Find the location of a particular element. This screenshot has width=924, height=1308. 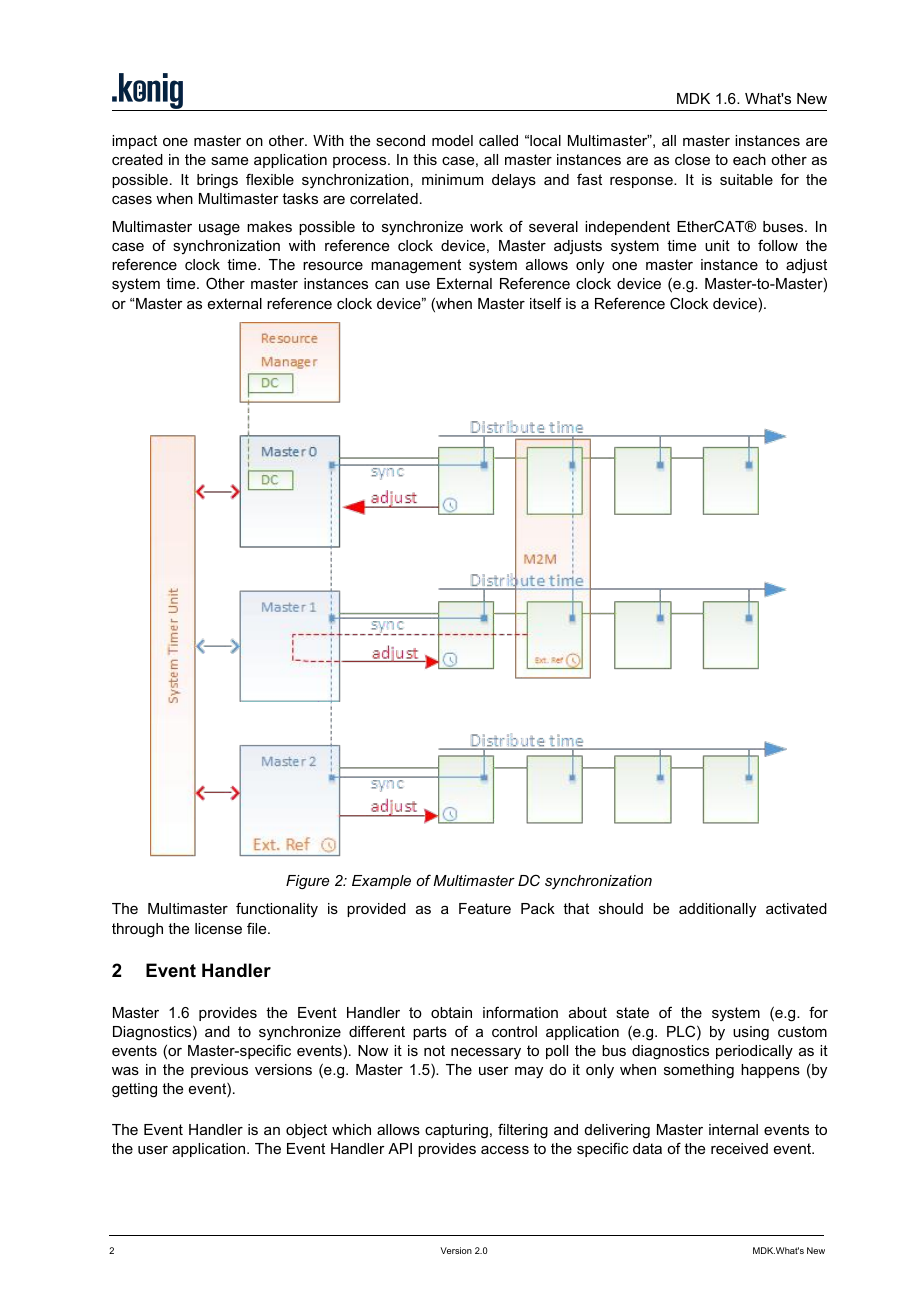

minimum is located at coordinates (452, 179).
